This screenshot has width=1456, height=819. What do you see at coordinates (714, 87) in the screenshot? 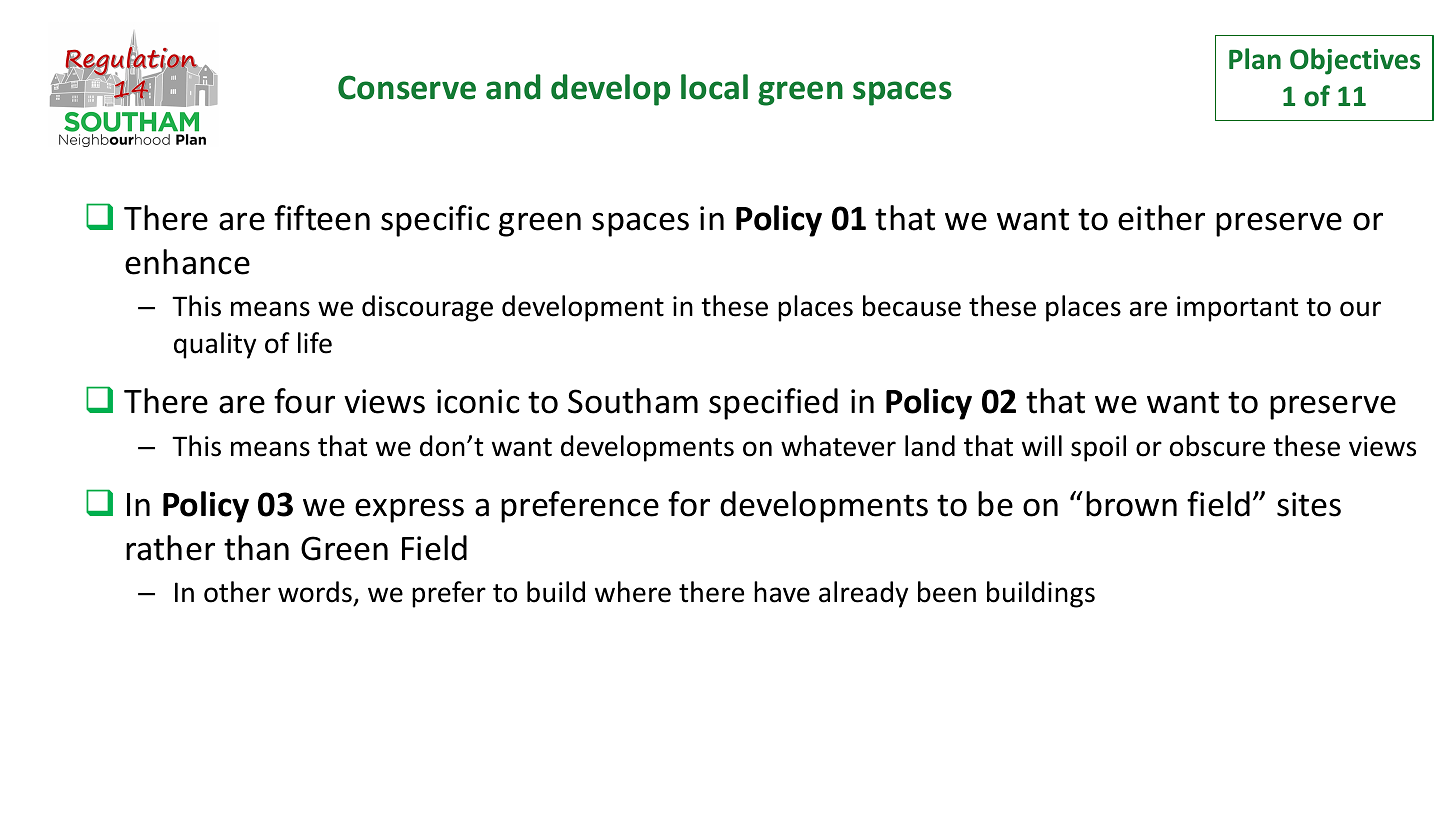
I see `local` at bounding box center [714, 87].
